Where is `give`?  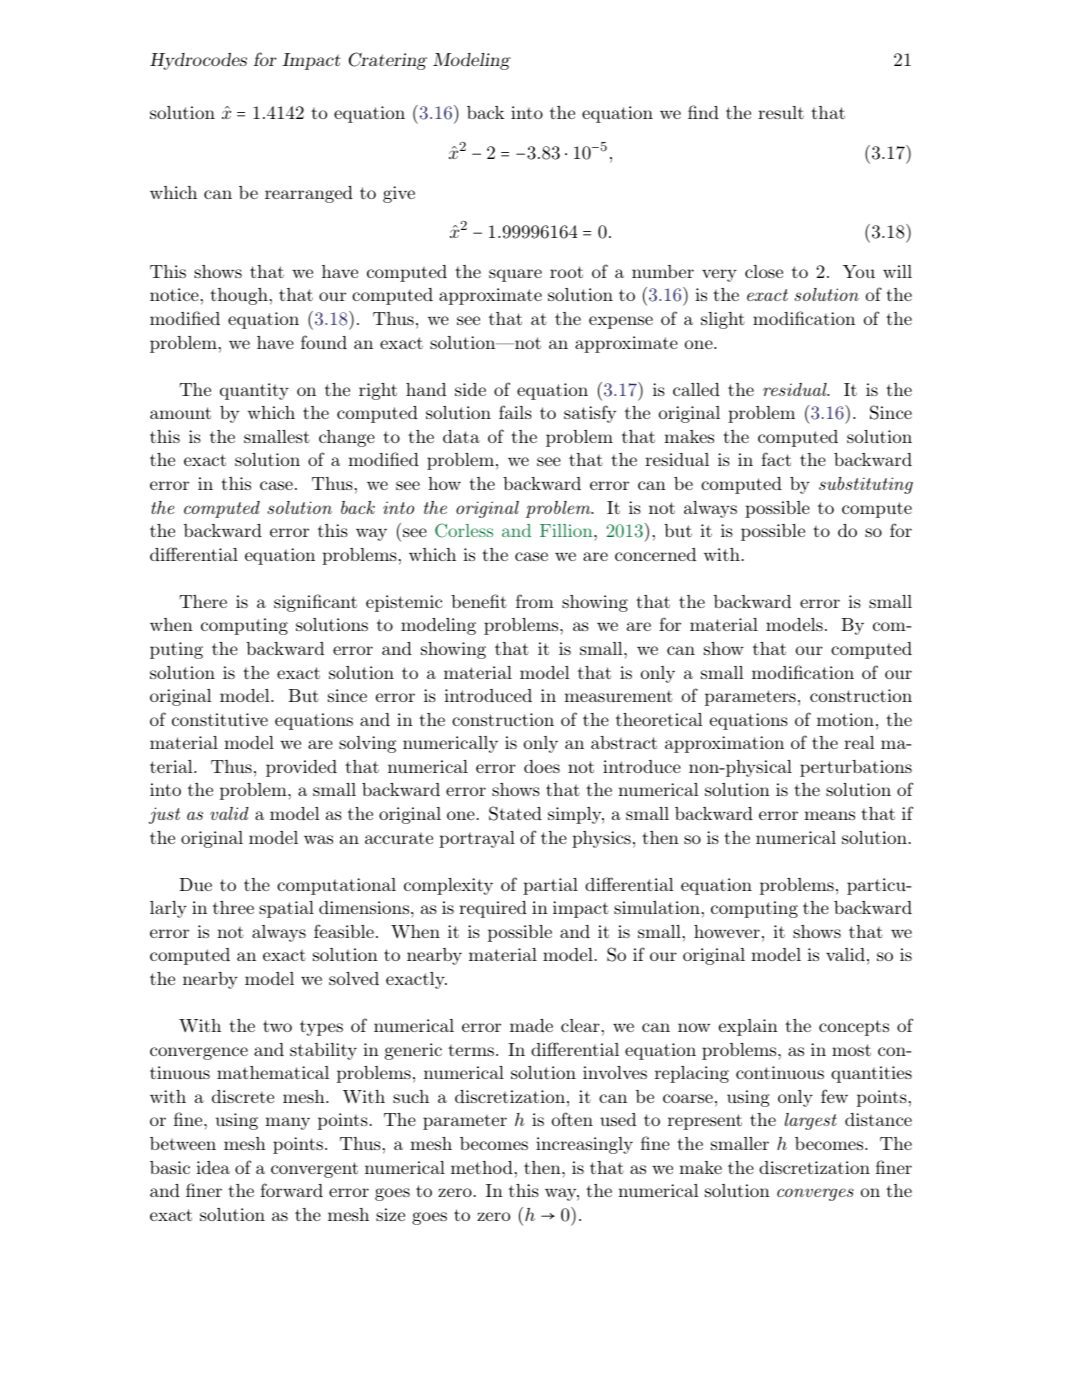 give is located at coordinates (399, 194).
